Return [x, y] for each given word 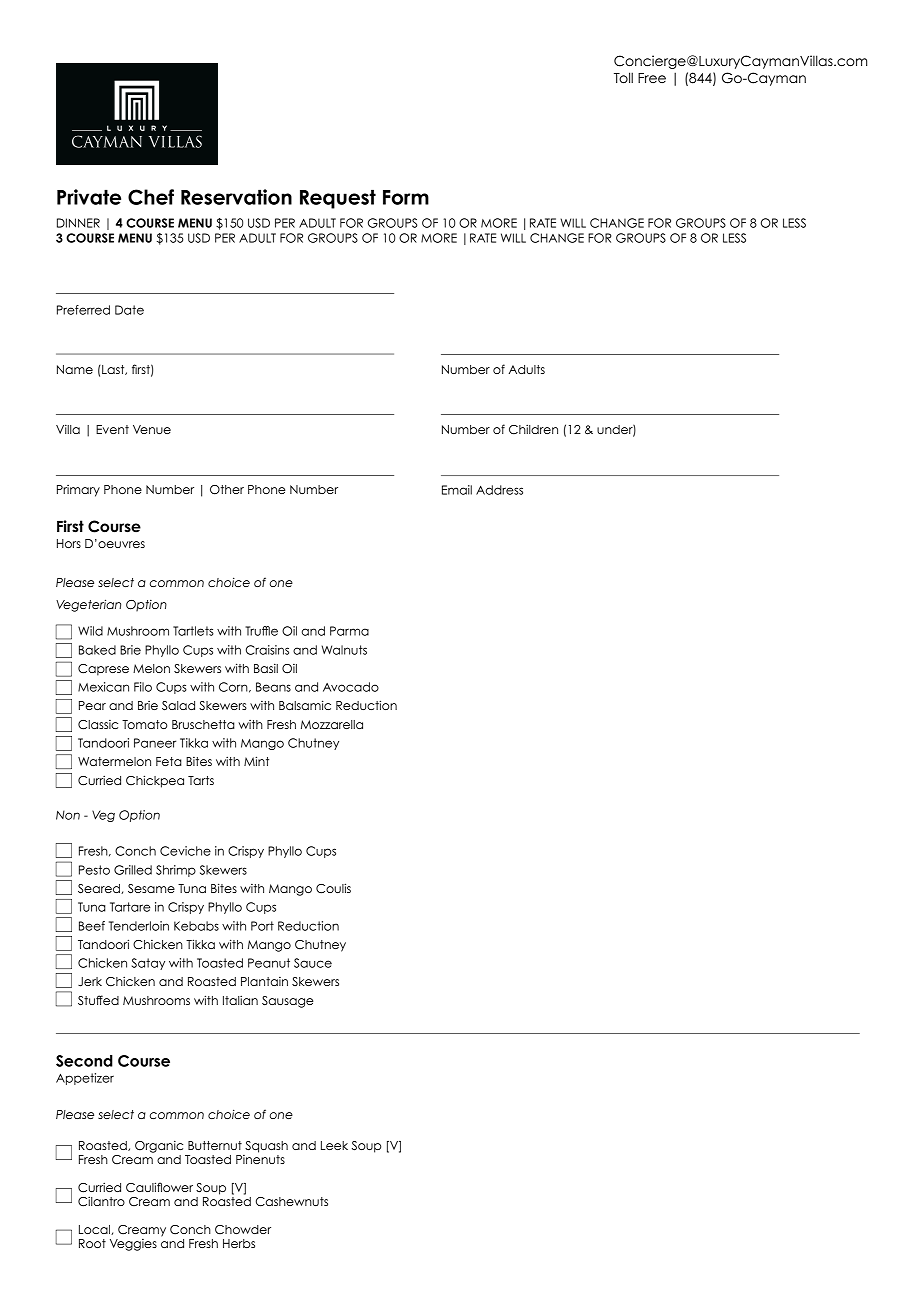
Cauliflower [159, 1187]
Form [406, 197]
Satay [148, 964]
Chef [151, 197]
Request [338, 199]
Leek [334, 1145]
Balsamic [305, 705]
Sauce [313, 963]
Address [499, 490]
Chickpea [155, 781]
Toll [623, 77]
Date [129, 310]
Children [533, 429]
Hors [69, 543]
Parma [349, 631]
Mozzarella [332, 724]
